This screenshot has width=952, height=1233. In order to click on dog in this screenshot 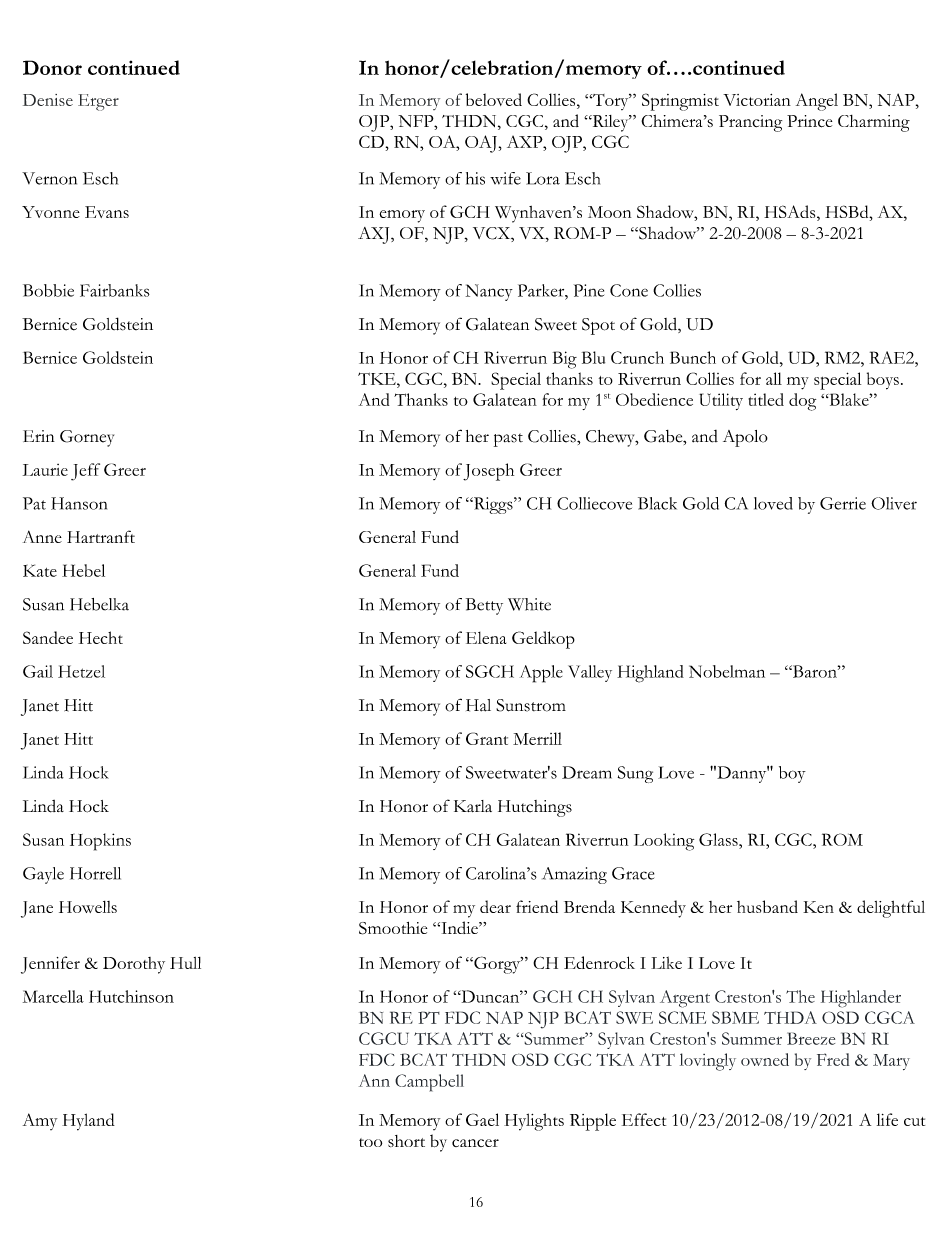, I will do `click(802, 402)`.
